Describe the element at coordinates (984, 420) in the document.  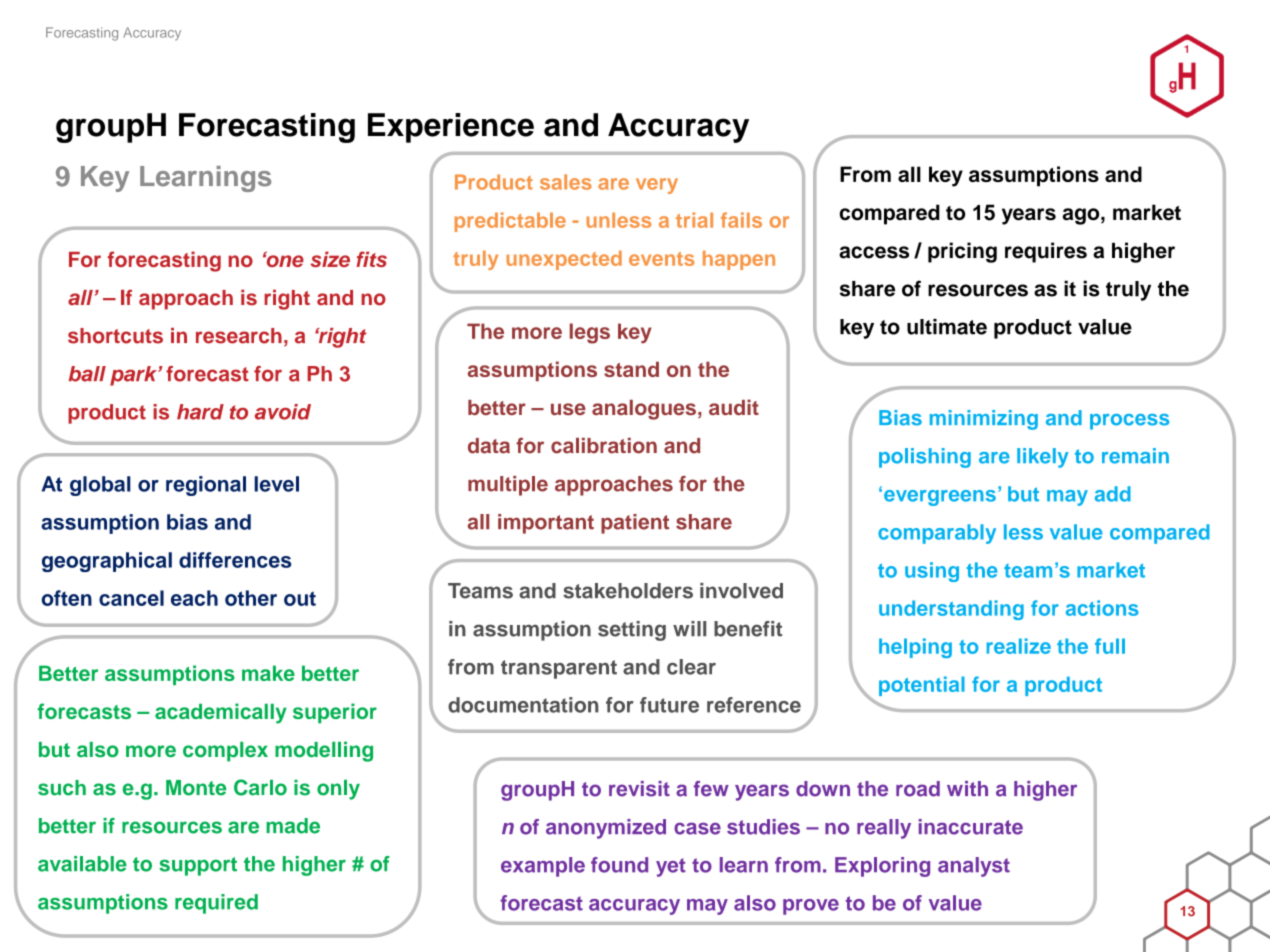
I see `minimizing` at that location.
